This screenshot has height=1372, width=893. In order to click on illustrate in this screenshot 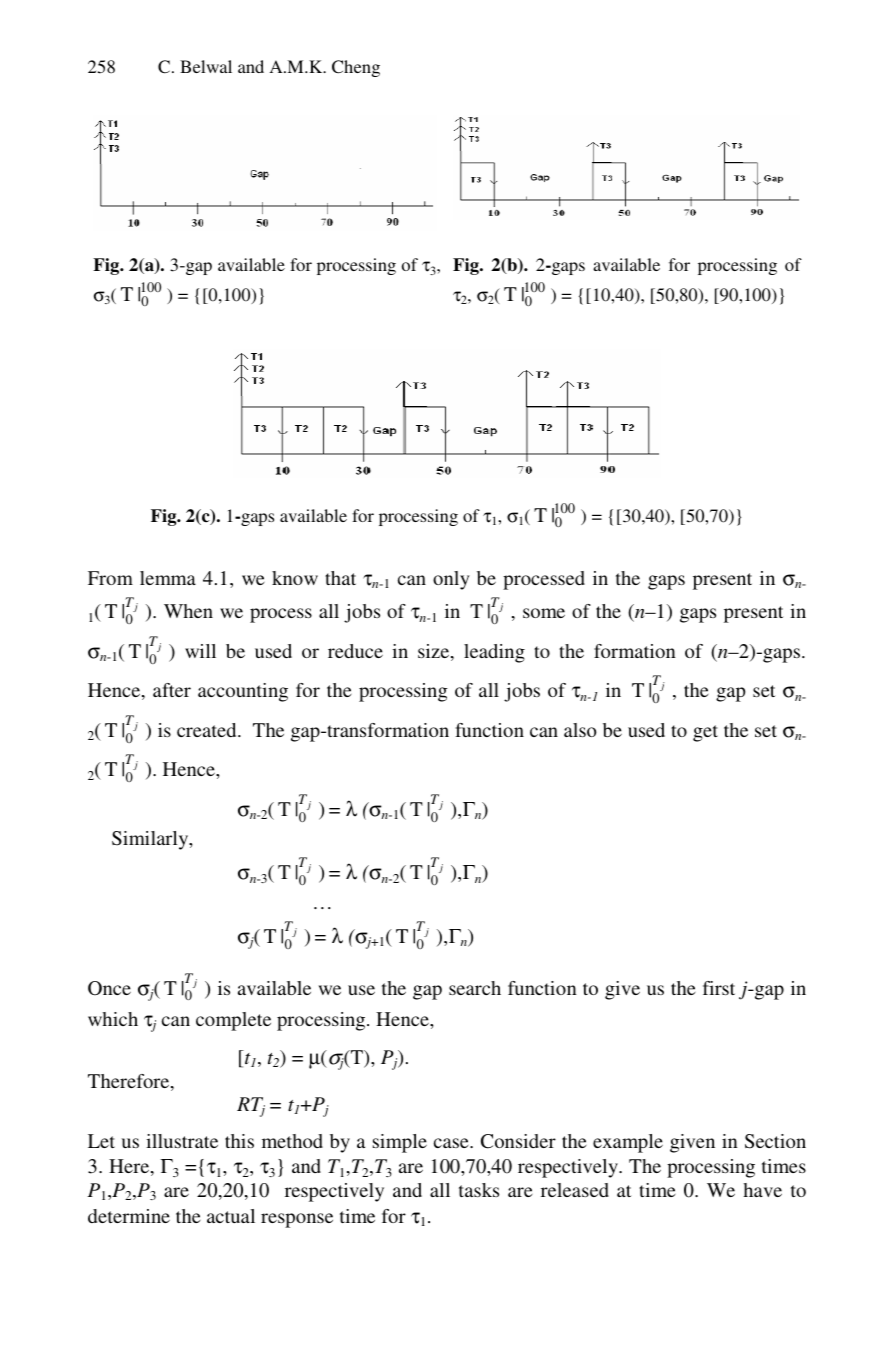, I will do `click(182, 1141)`.
